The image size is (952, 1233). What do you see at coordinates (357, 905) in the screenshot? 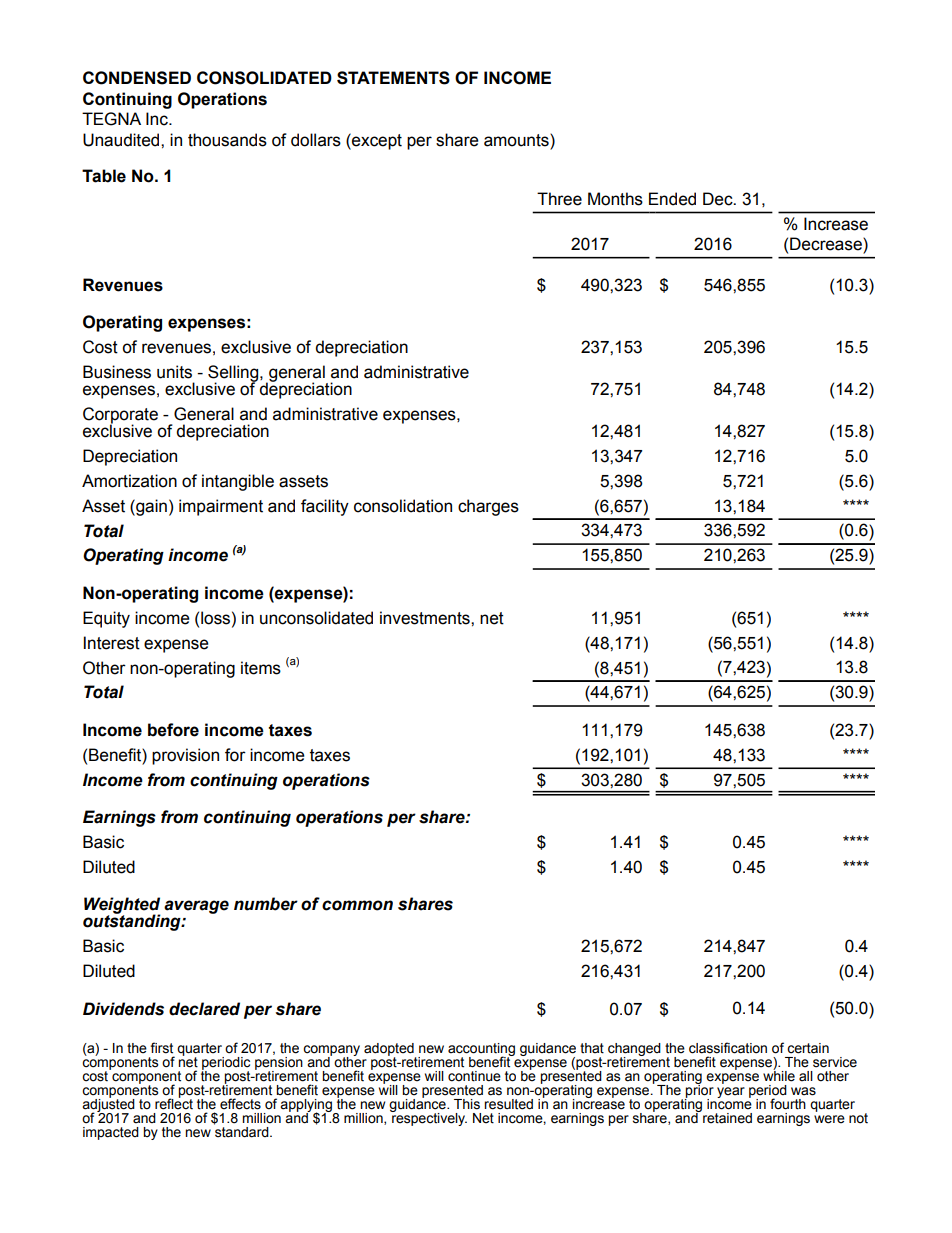
I see `common` at bounding box center [357, 905].
